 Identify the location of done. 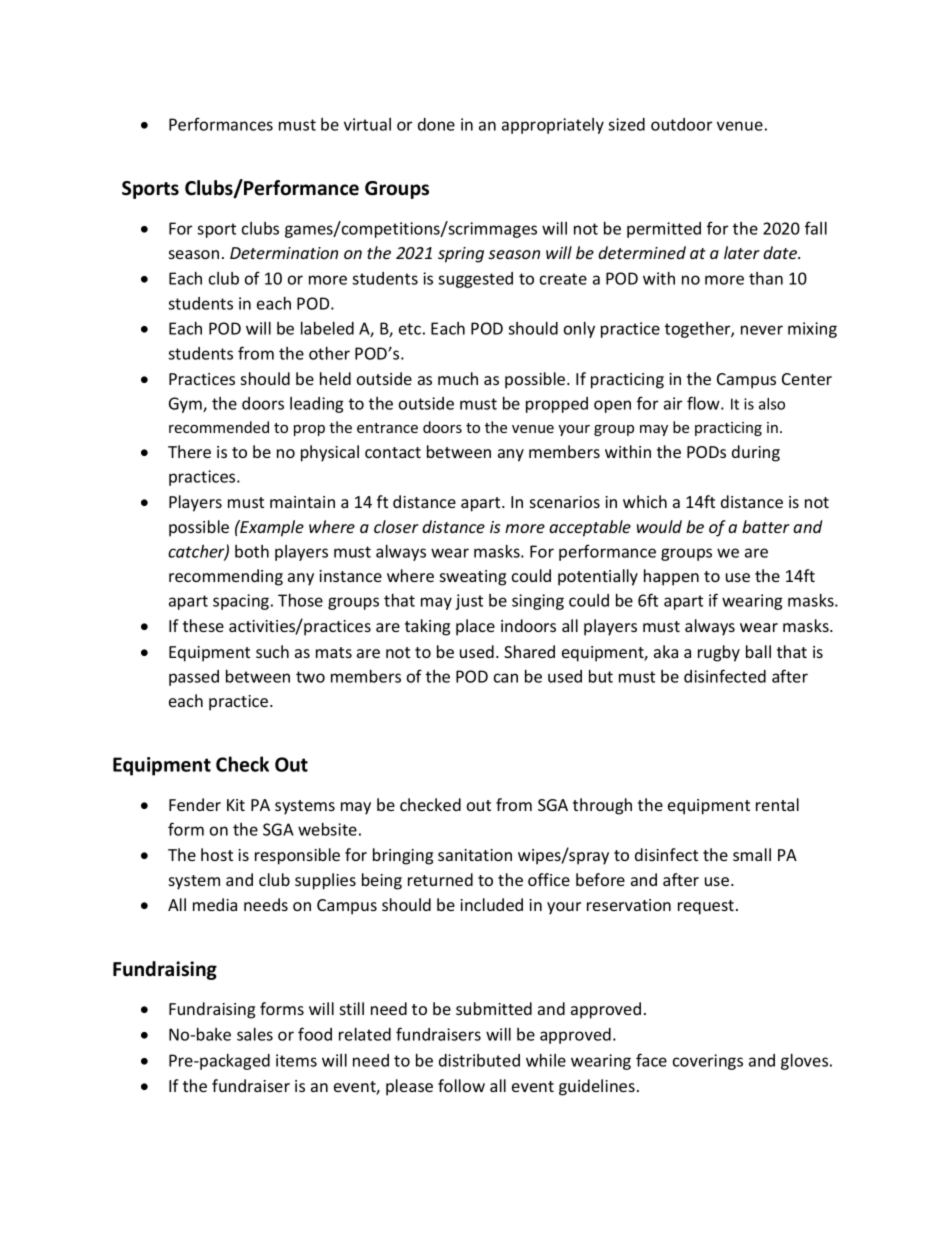
(436, 124).
